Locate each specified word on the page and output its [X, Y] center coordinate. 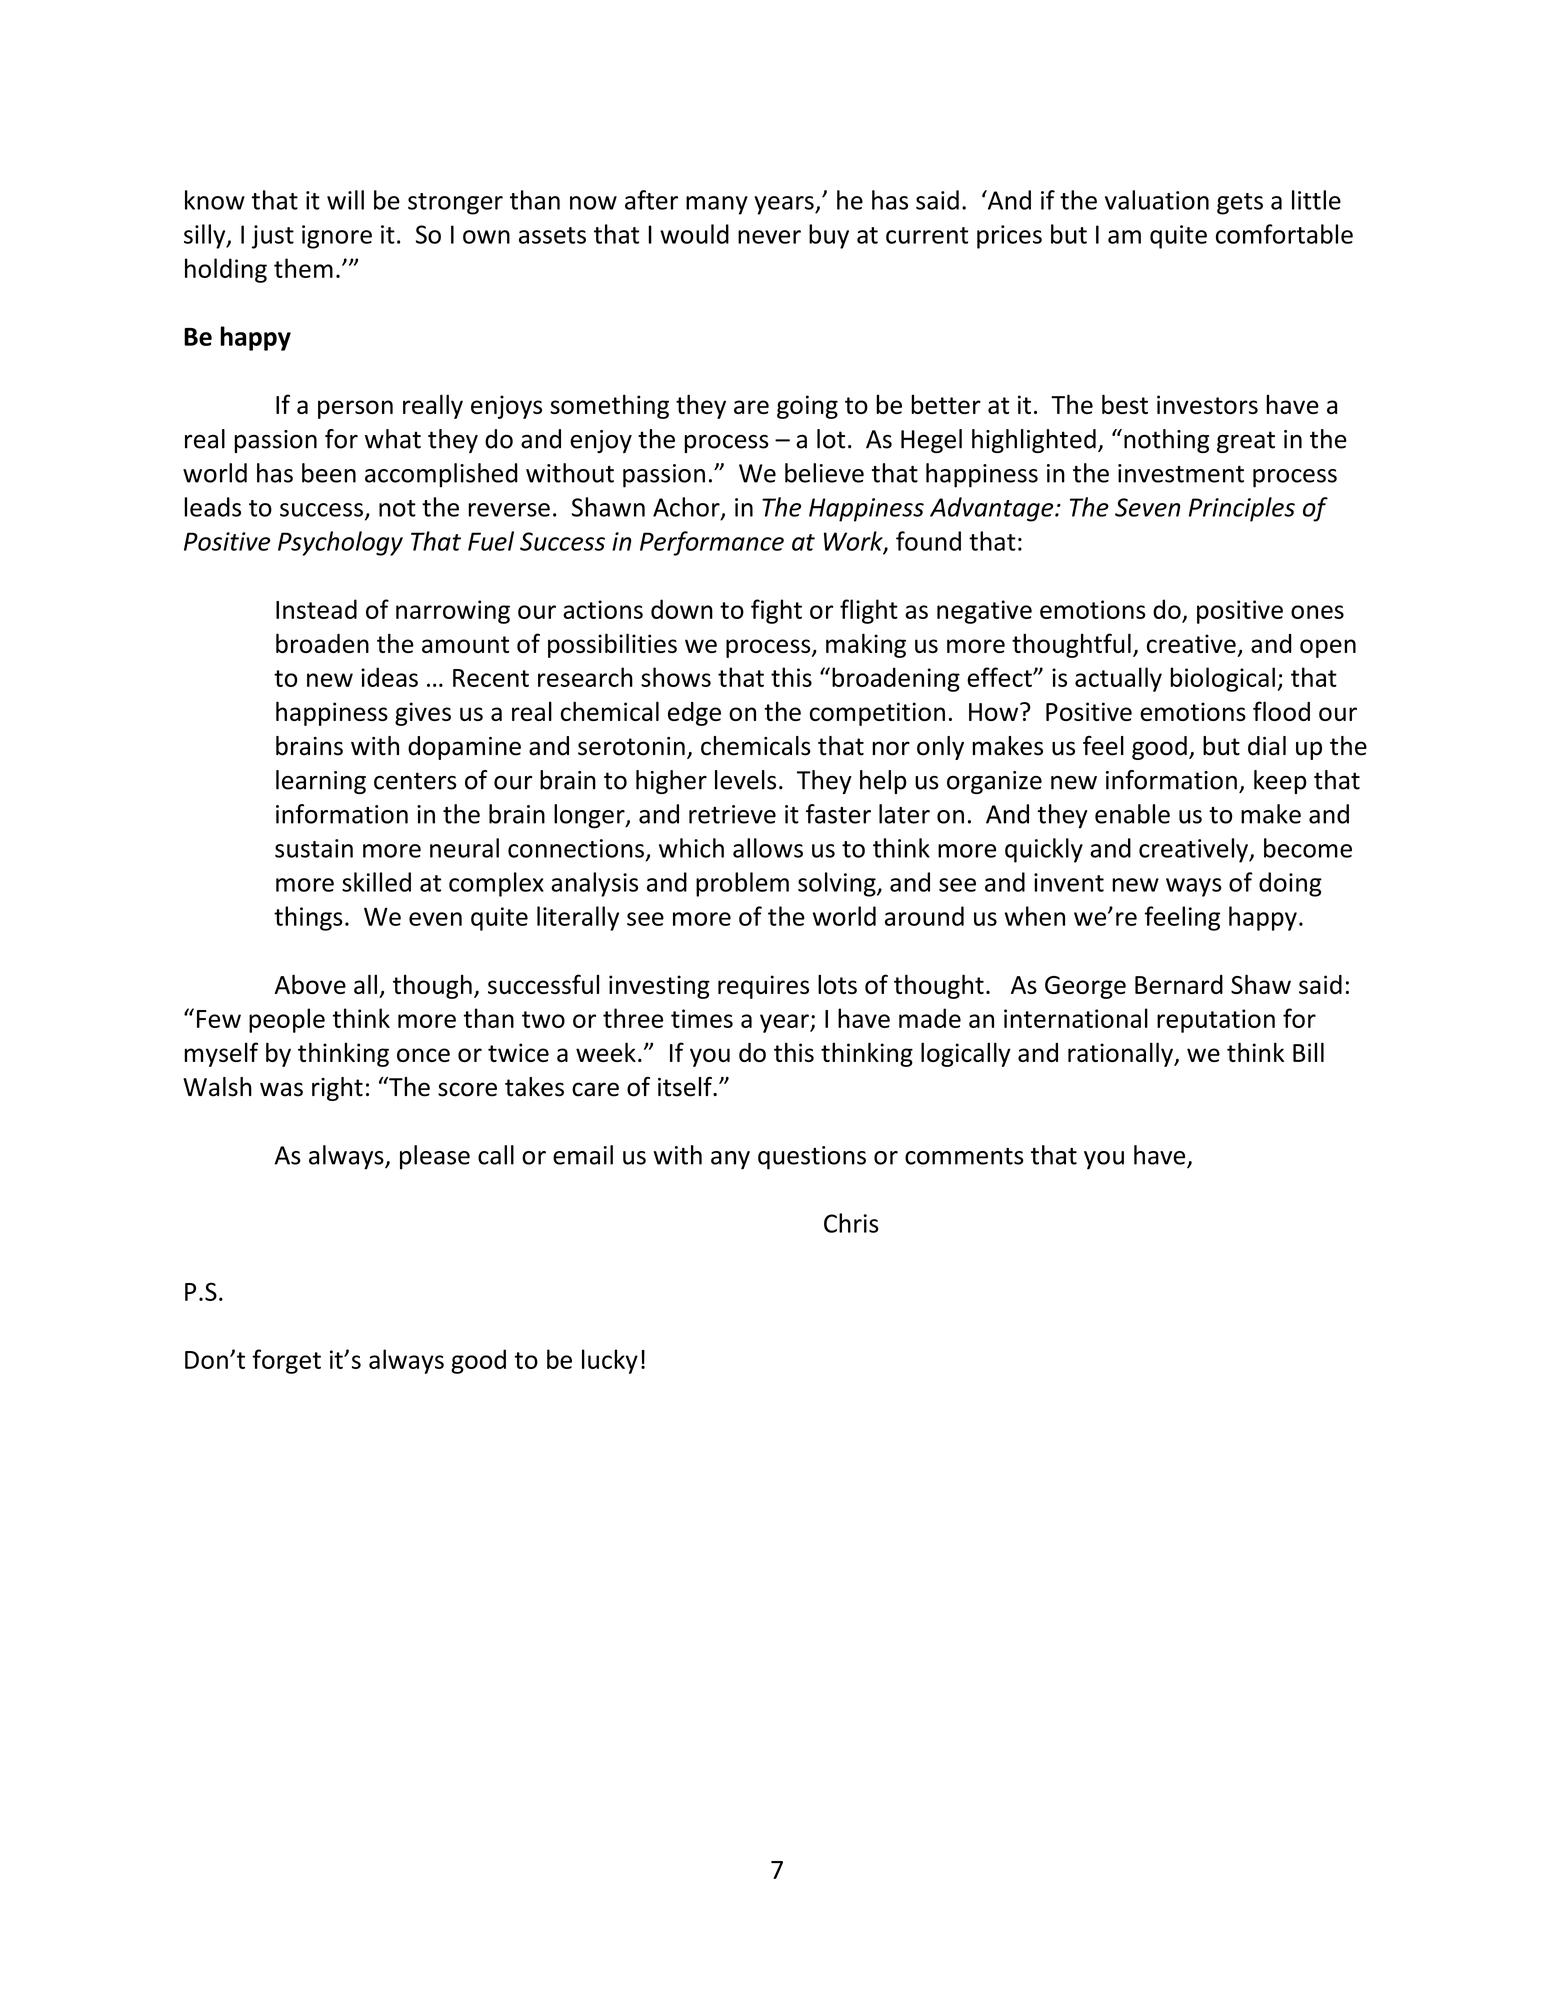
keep [1280, 782]
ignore [337, 237]
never [769, 237]
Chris [851, 1223]
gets [1240, 204]
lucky [610, 1361]
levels [745, 780]
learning [321, 782]
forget [286, 1361]
